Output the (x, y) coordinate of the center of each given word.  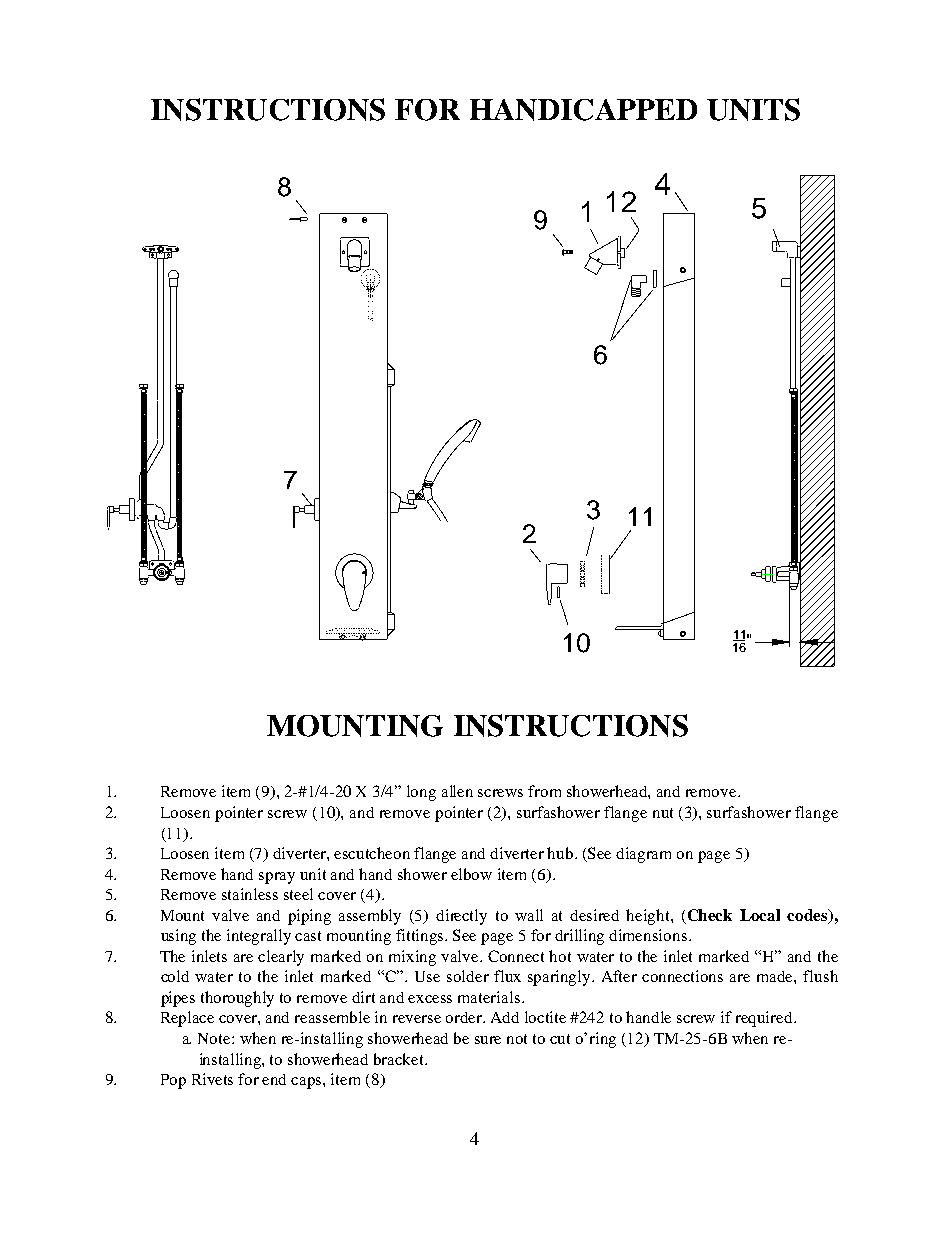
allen (457, 791)
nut (663, 813)
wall (529, 915)
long (421, 793)
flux (507, 976)
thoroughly (237, 999)
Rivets (212, 1079)
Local (760, 915)
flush (820, 976)
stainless (250, 894)
